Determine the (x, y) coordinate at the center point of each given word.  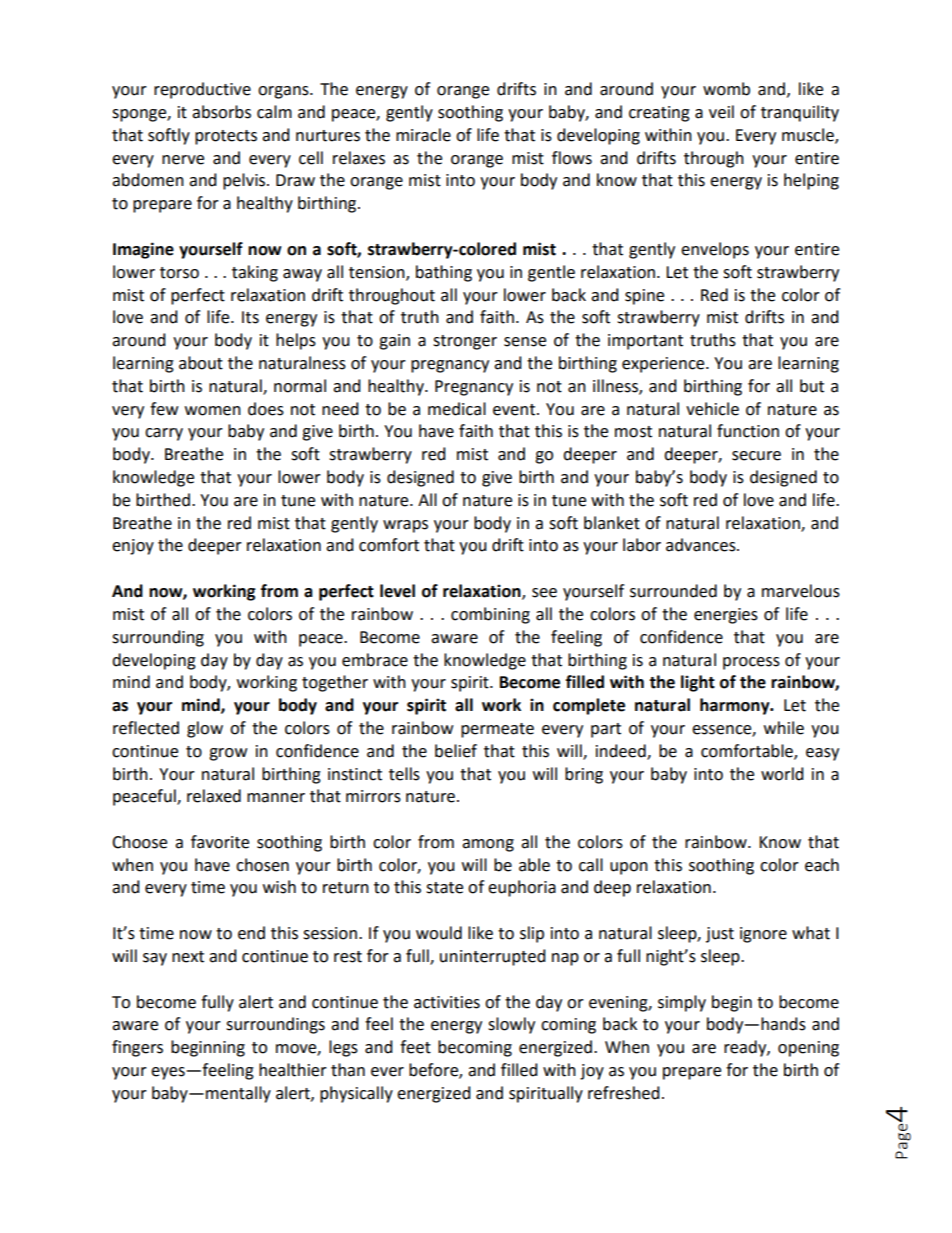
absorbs (221, 112)
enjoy (133, 547)
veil (721, 112)
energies (726, 616)
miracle (423, 135)
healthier (293, 1070)
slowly (511, 1025)
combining (490, 615)
